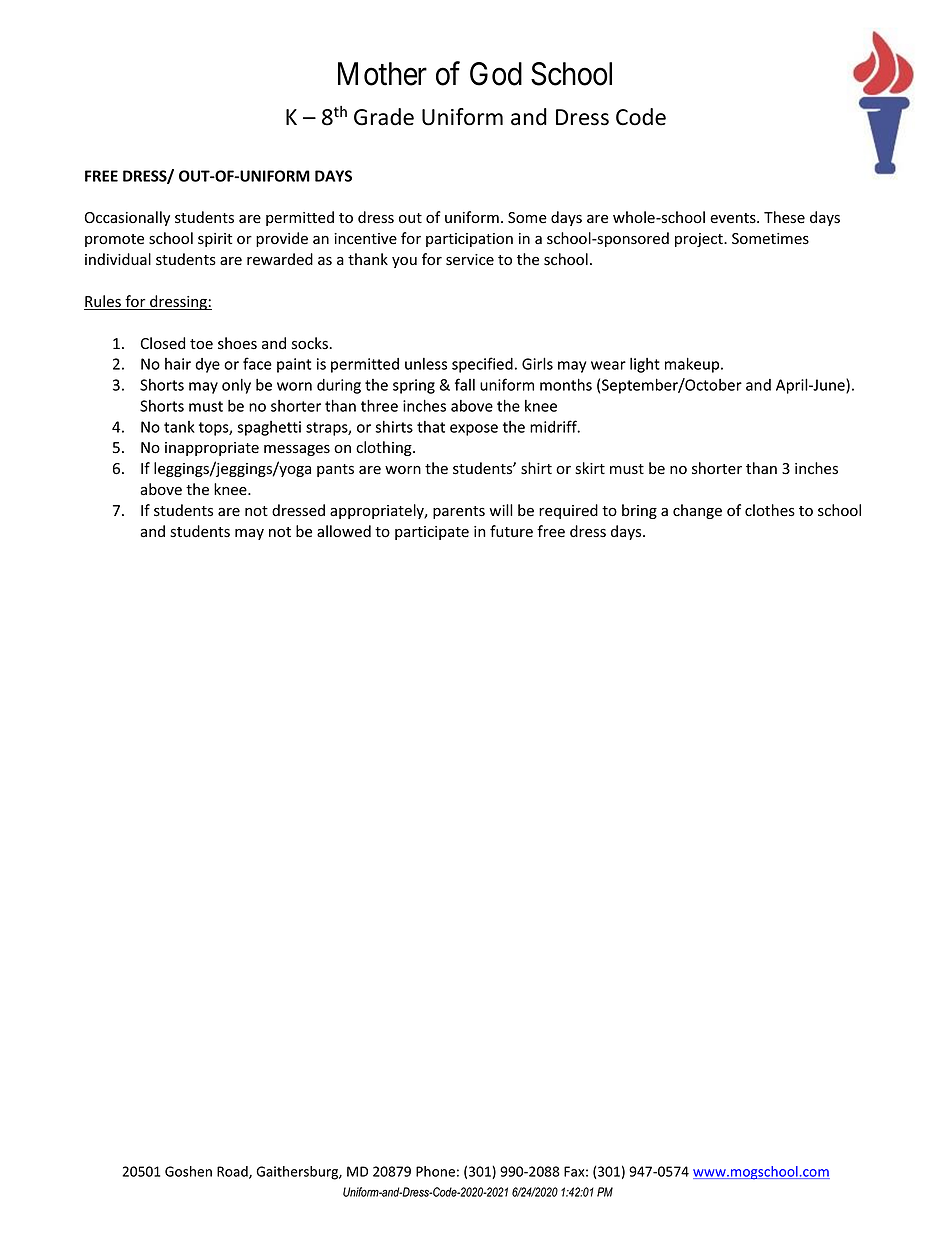  Describe the element at coordinates (212, 449) in the screenshot. I see `inappropriate` at that location.
